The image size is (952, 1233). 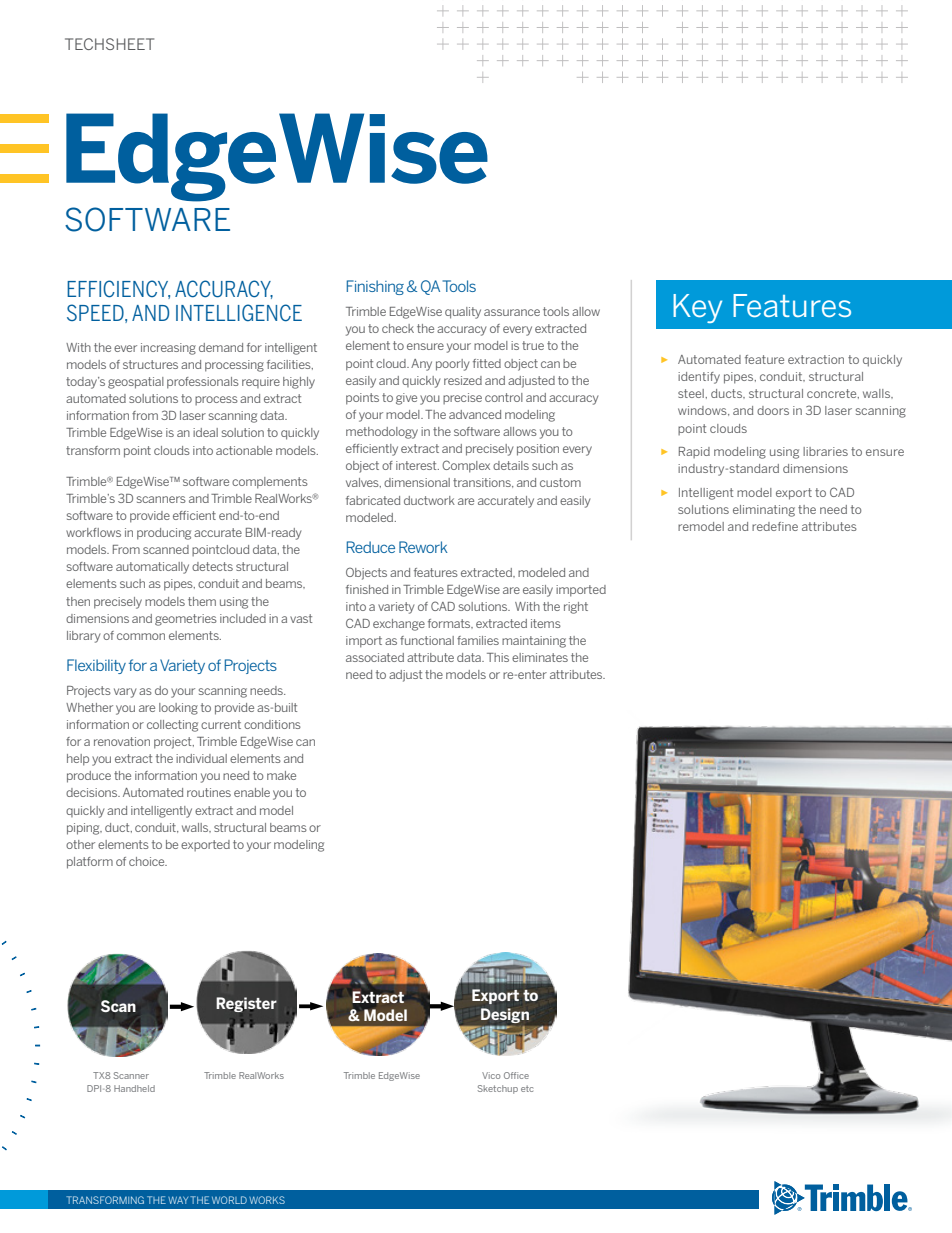 I want to click on Key, so click(x=697, y=308).
